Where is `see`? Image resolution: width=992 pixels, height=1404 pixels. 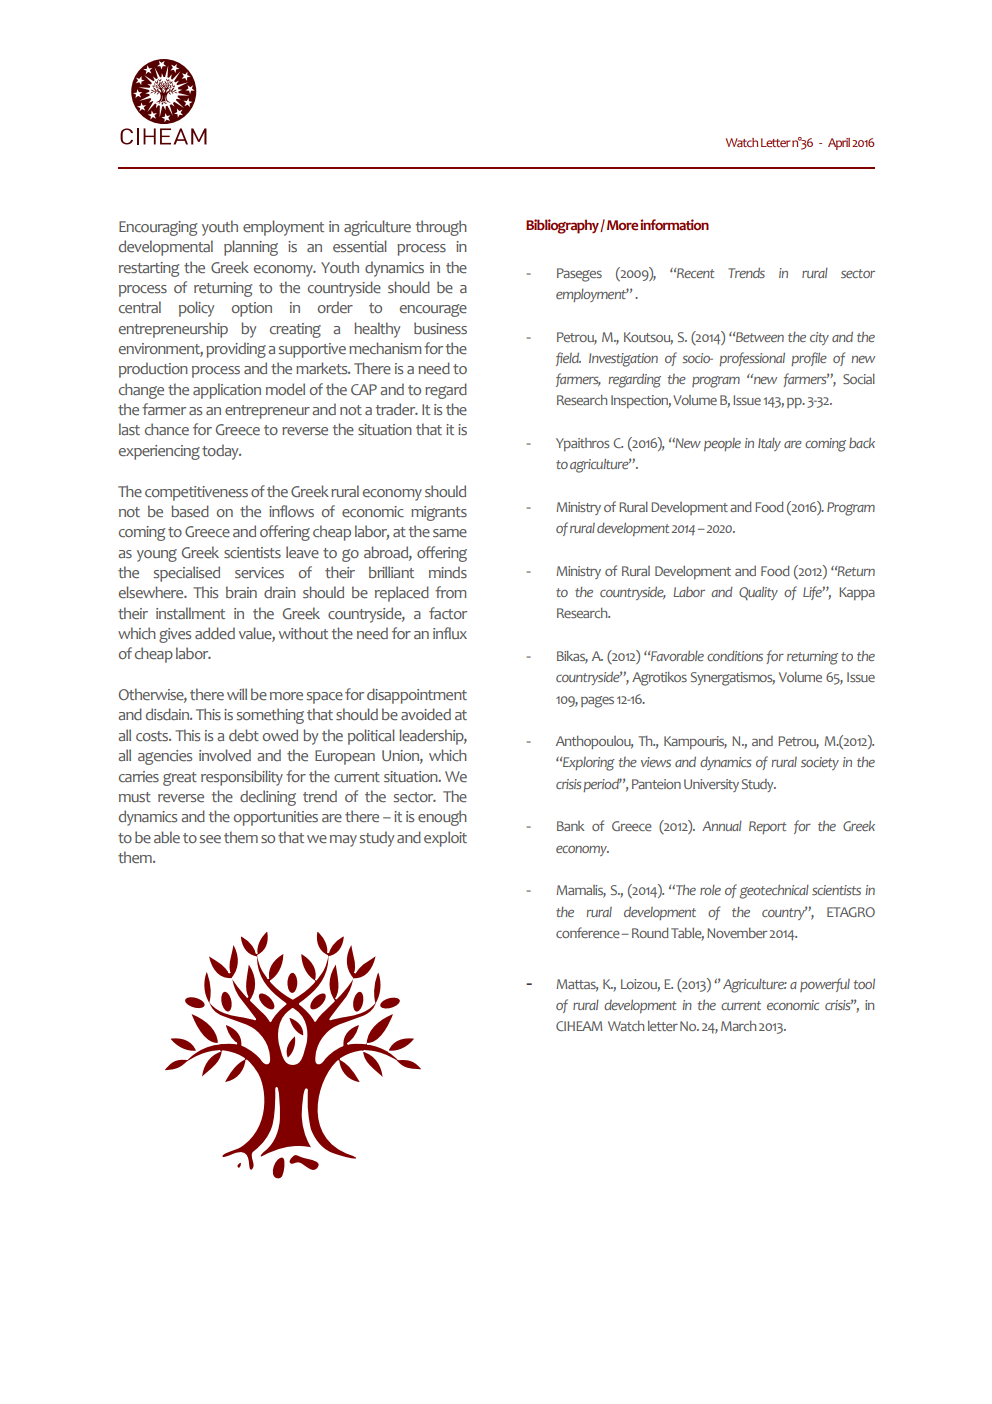 see is located at coordinates (210, 839).
